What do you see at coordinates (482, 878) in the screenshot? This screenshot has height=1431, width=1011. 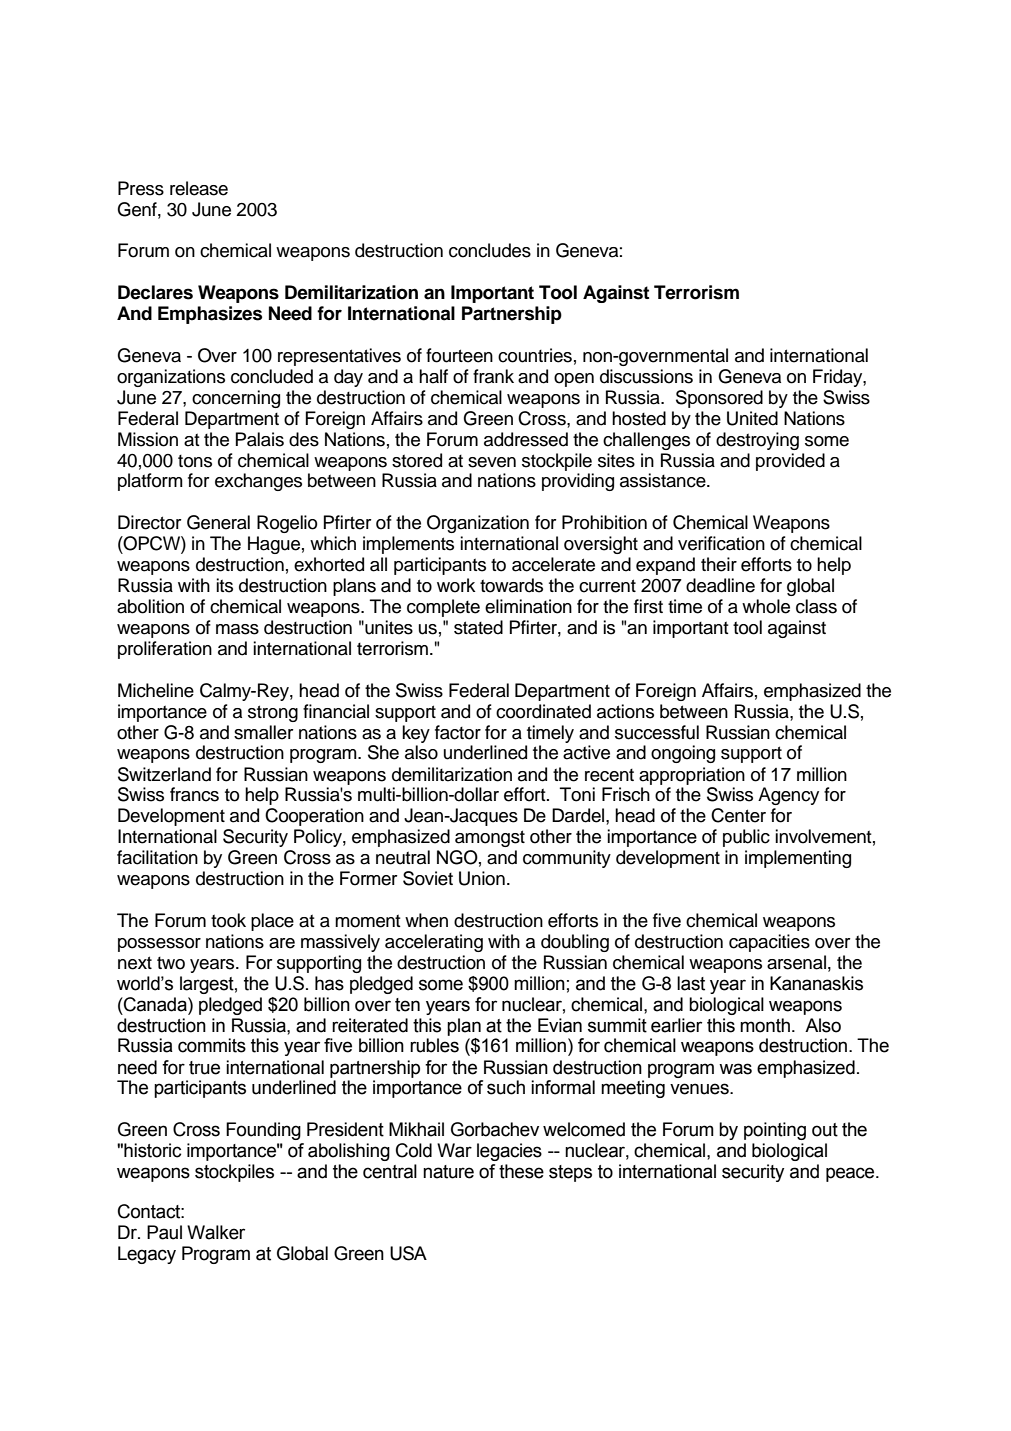 I see `Union` at bounding box center [482, 878].
